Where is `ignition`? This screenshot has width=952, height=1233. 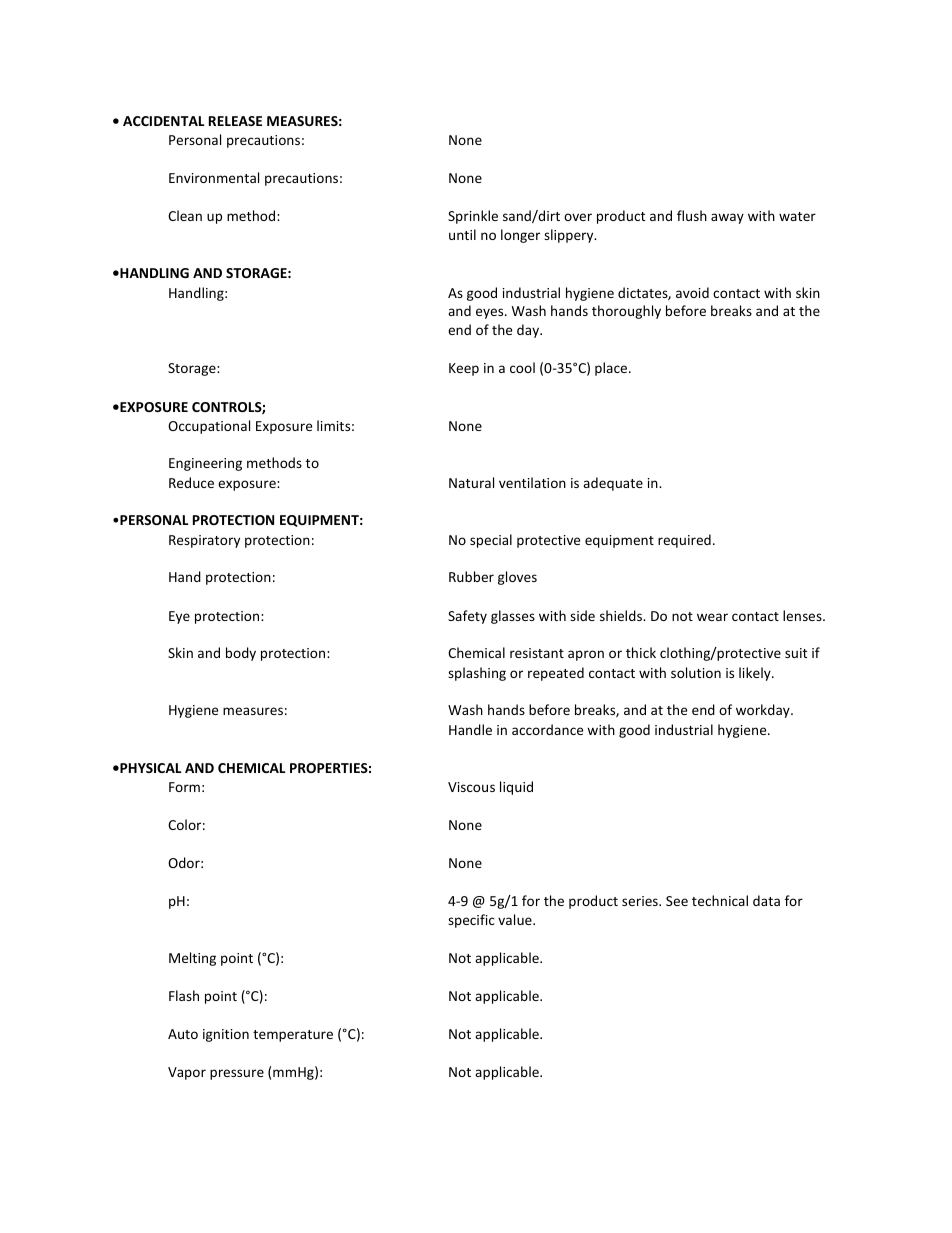 ignition is located at coordinates (226, 1035).
